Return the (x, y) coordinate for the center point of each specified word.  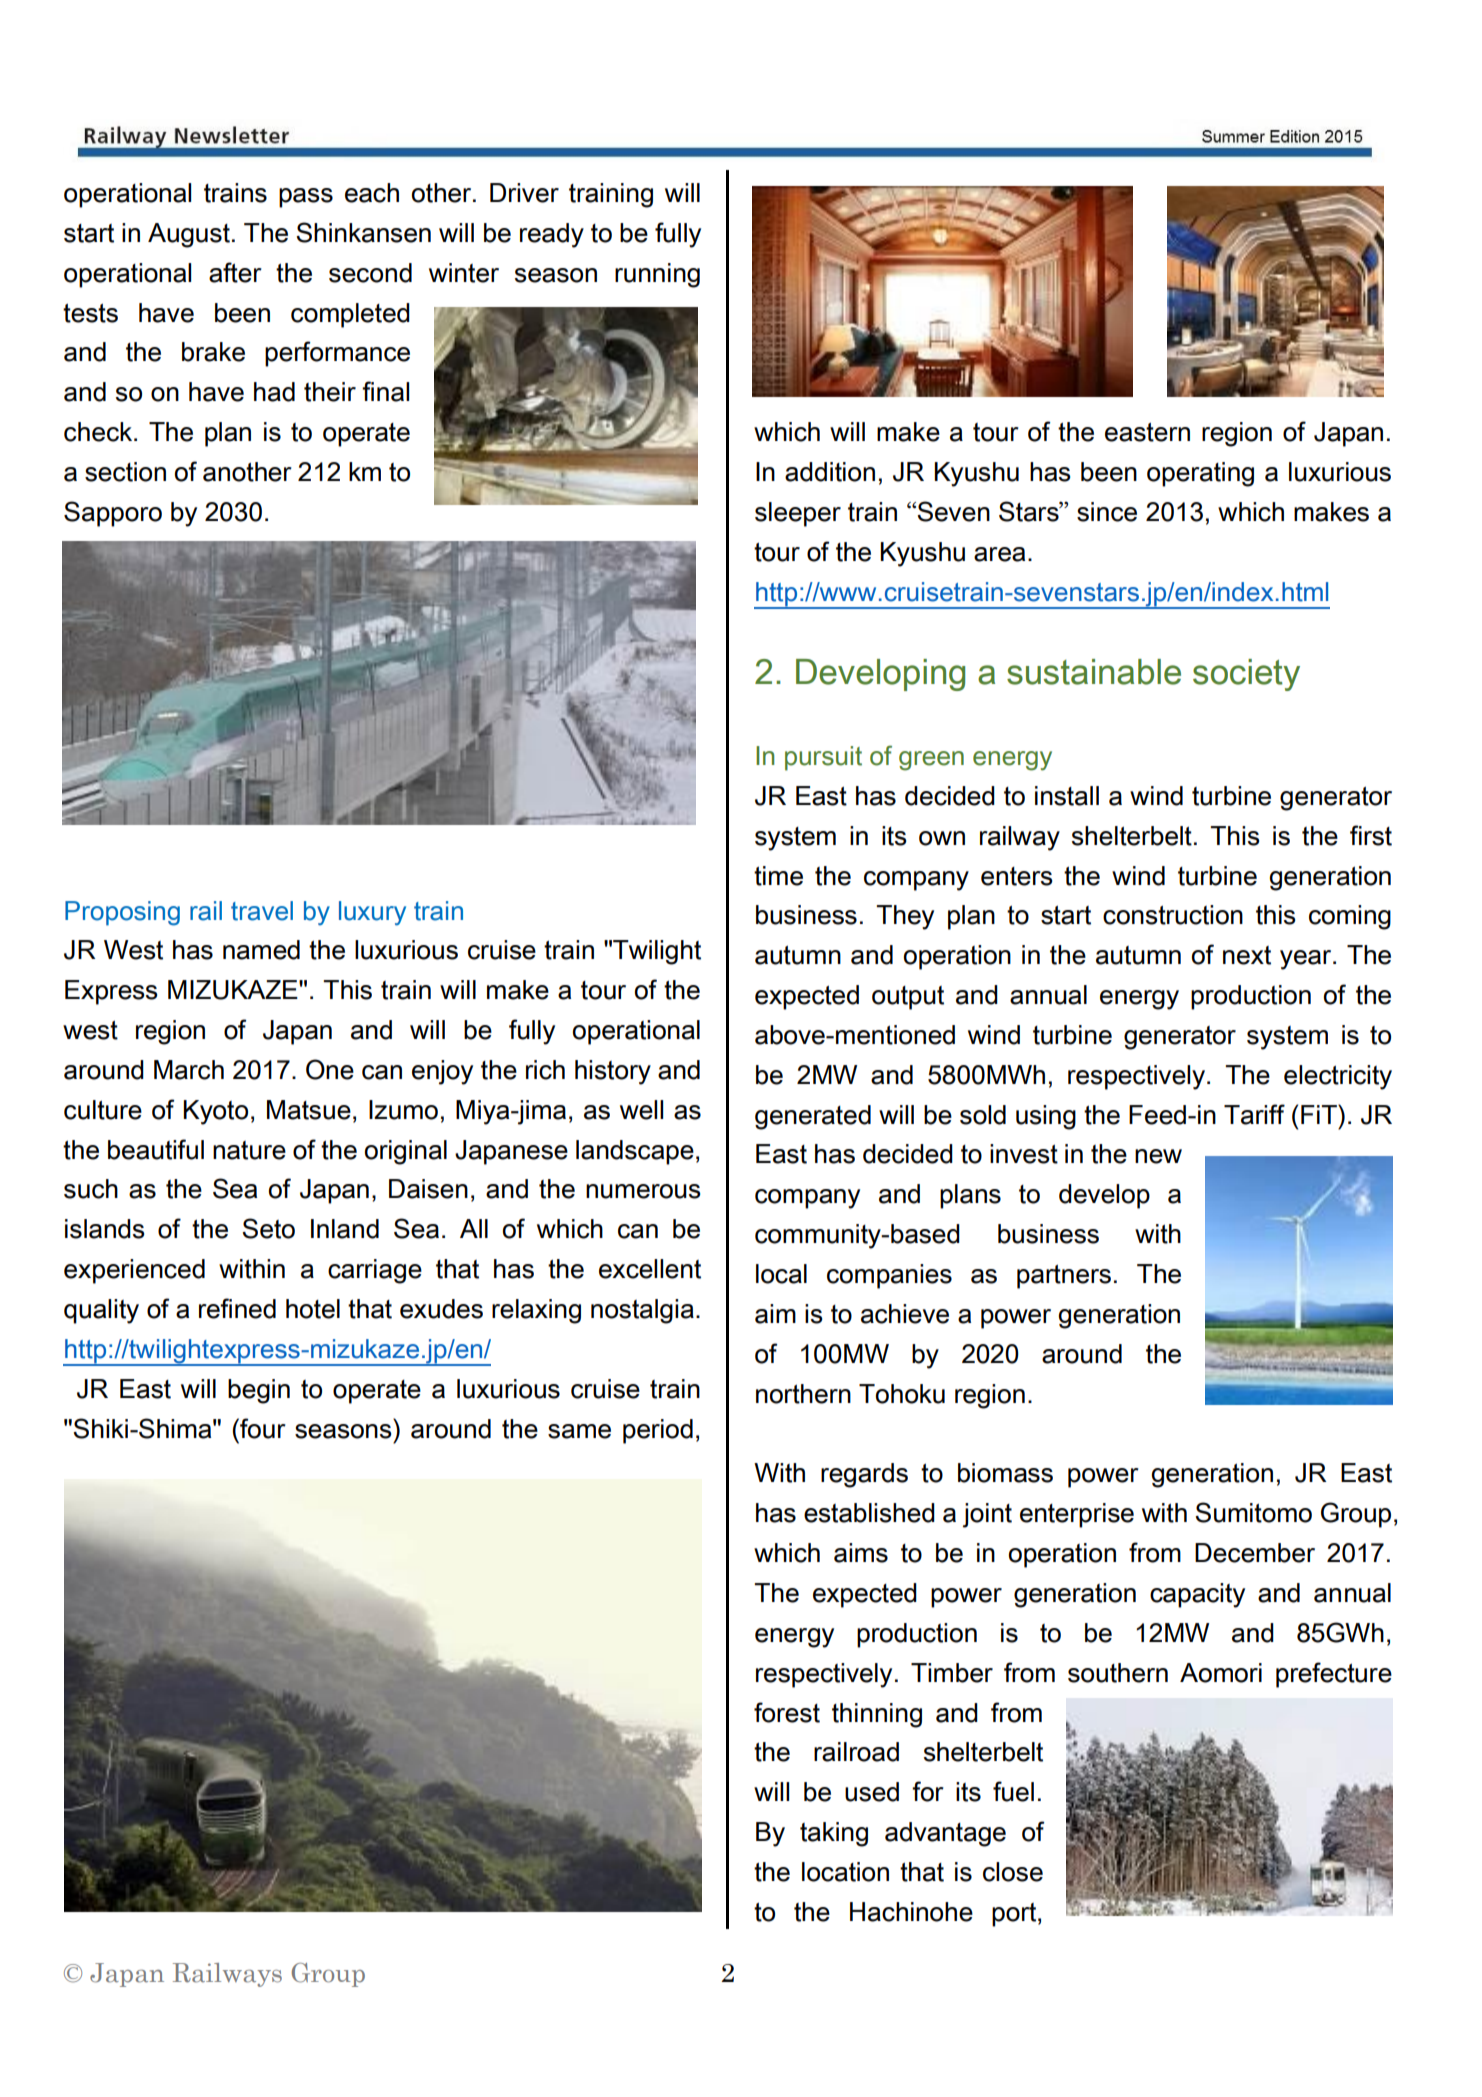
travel (262, 911)
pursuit (823, 758)
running (657, 275)
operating (1200, 474)
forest (787, 1712)
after (235, 272)
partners (1064, 1277)
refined (237, 1308)
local (781, 1274)
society (1246, 675)
